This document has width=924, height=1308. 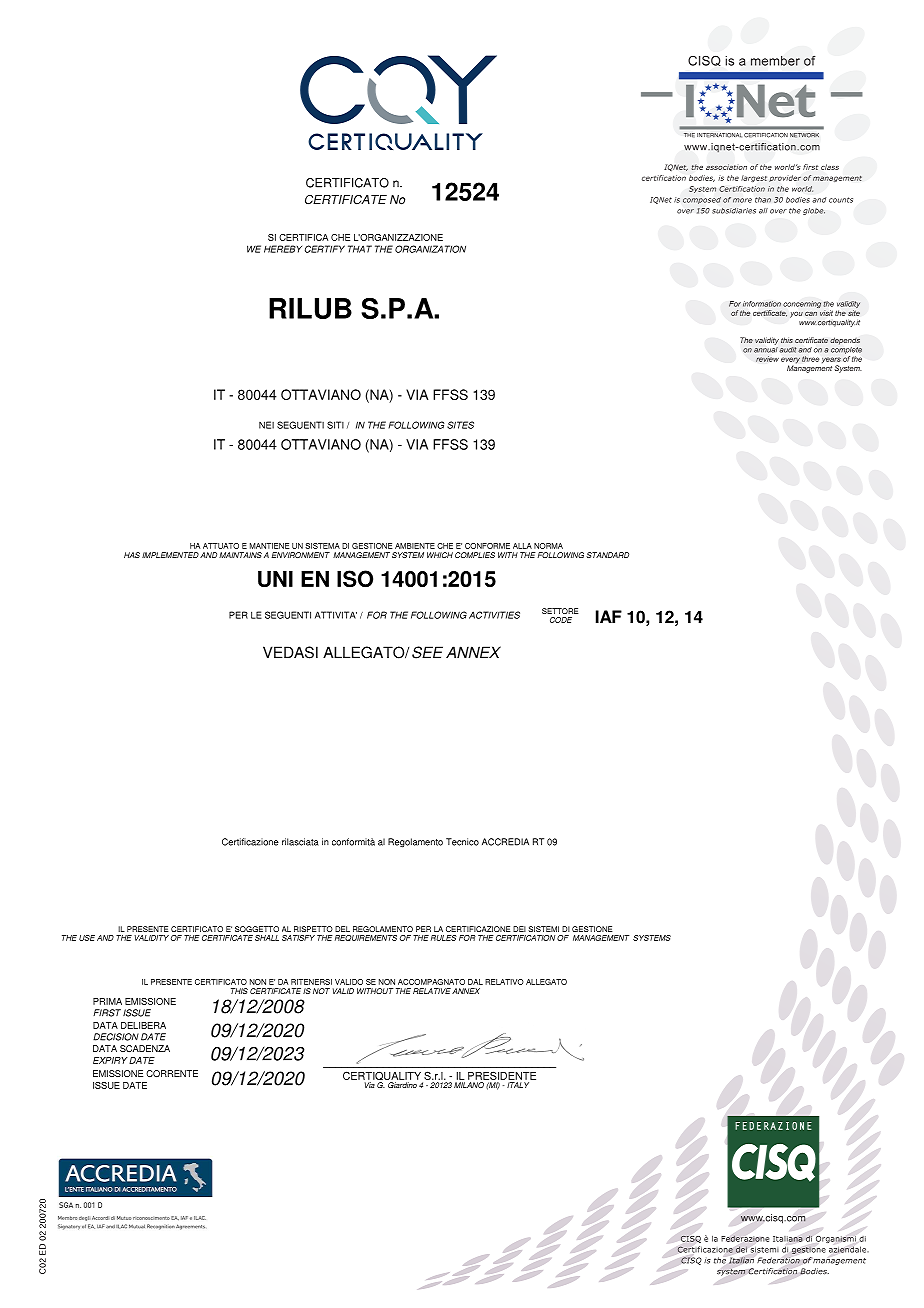 I want to click on NOT, so click(x=321, y=991).
